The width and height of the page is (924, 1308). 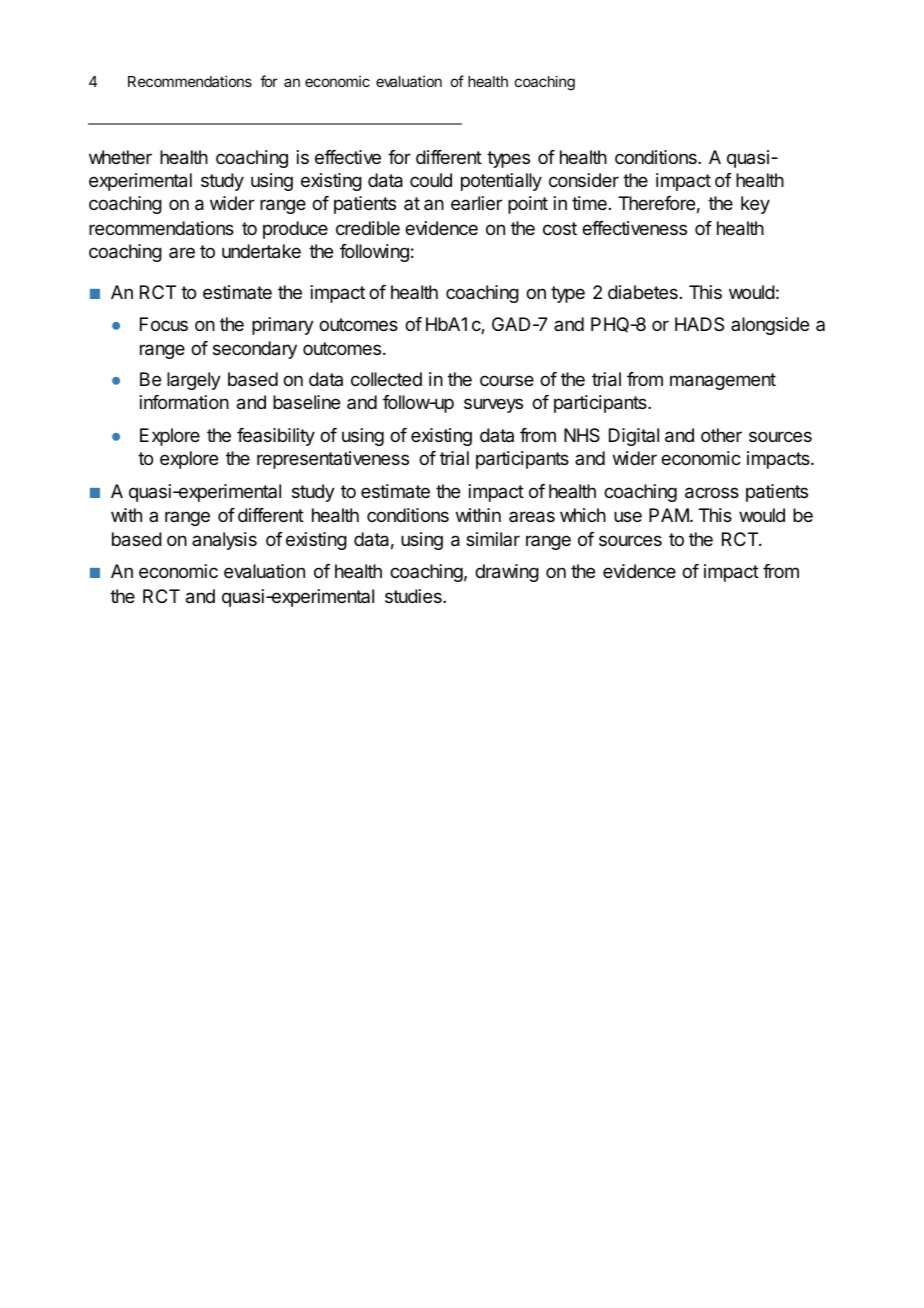 I want to click on analysis, so click(x=224, y=541).
